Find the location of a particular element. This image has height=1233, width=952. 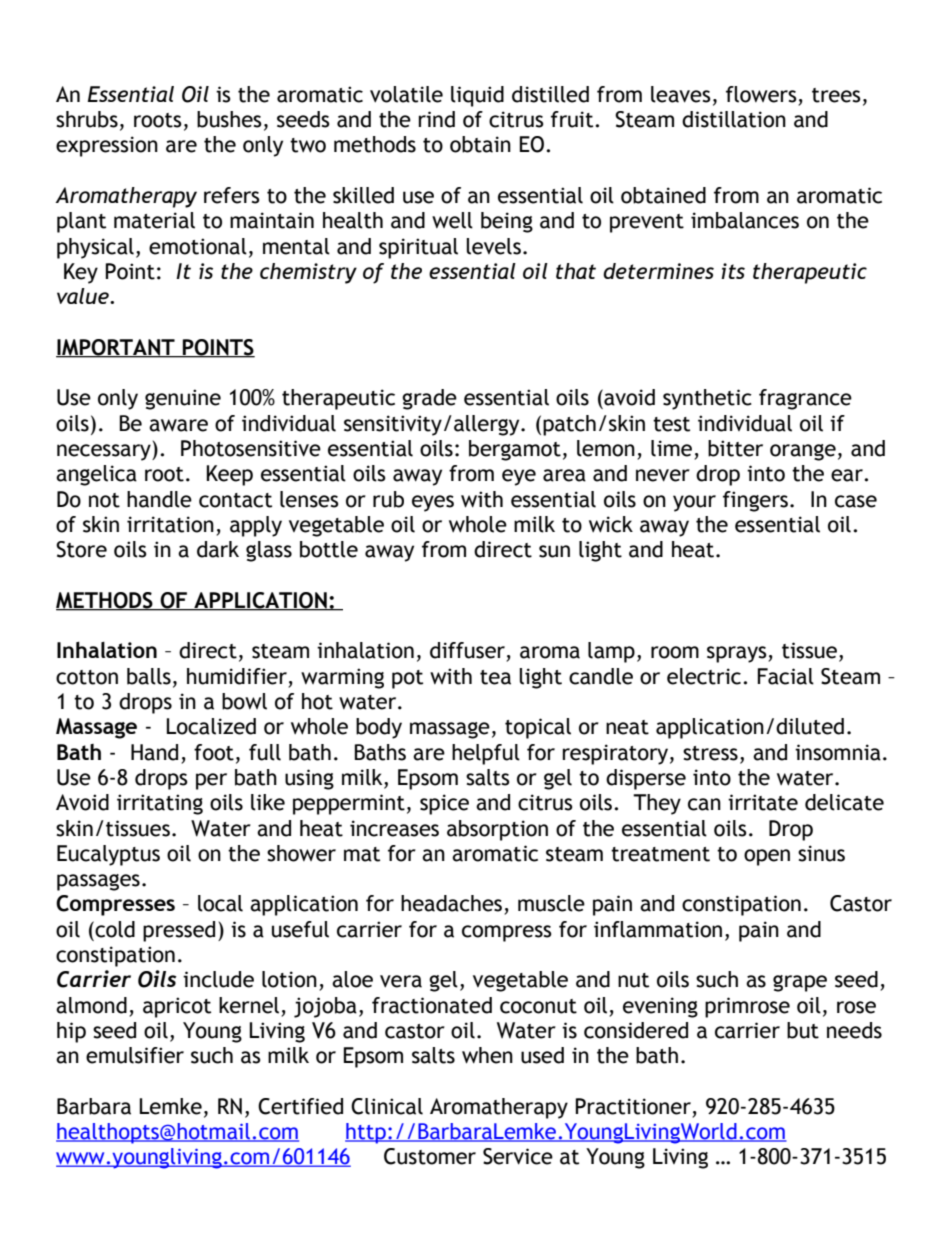

distillation is located at coordinates (734, 119).
